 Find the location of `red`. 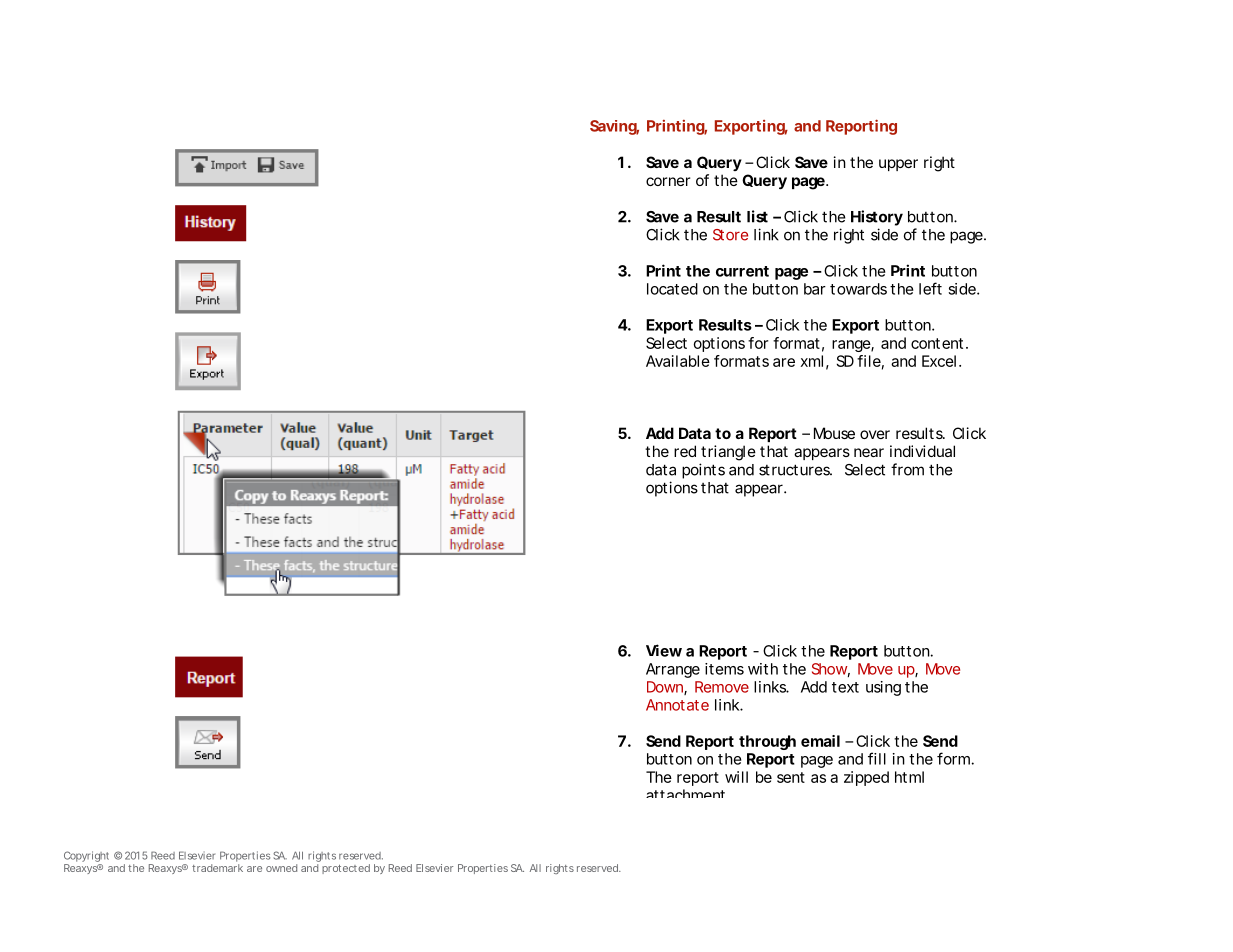

red is located at coordinates (685, 451).
